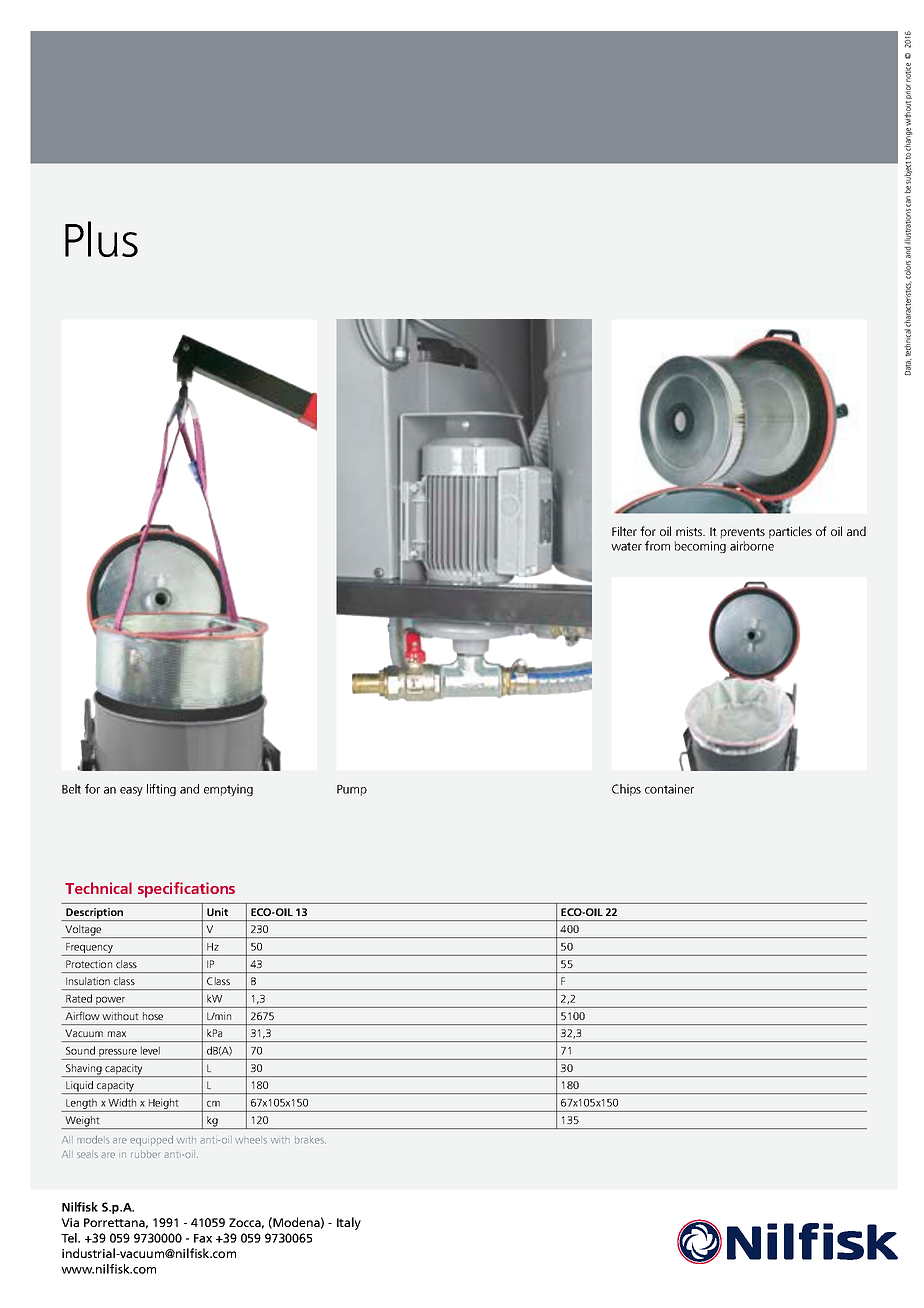 This screenshot has width=924, height=1308. What do you see at coordinates (203, 1238) in the screenshot?
I see `Fax` at bounding box center [203, 1238].
